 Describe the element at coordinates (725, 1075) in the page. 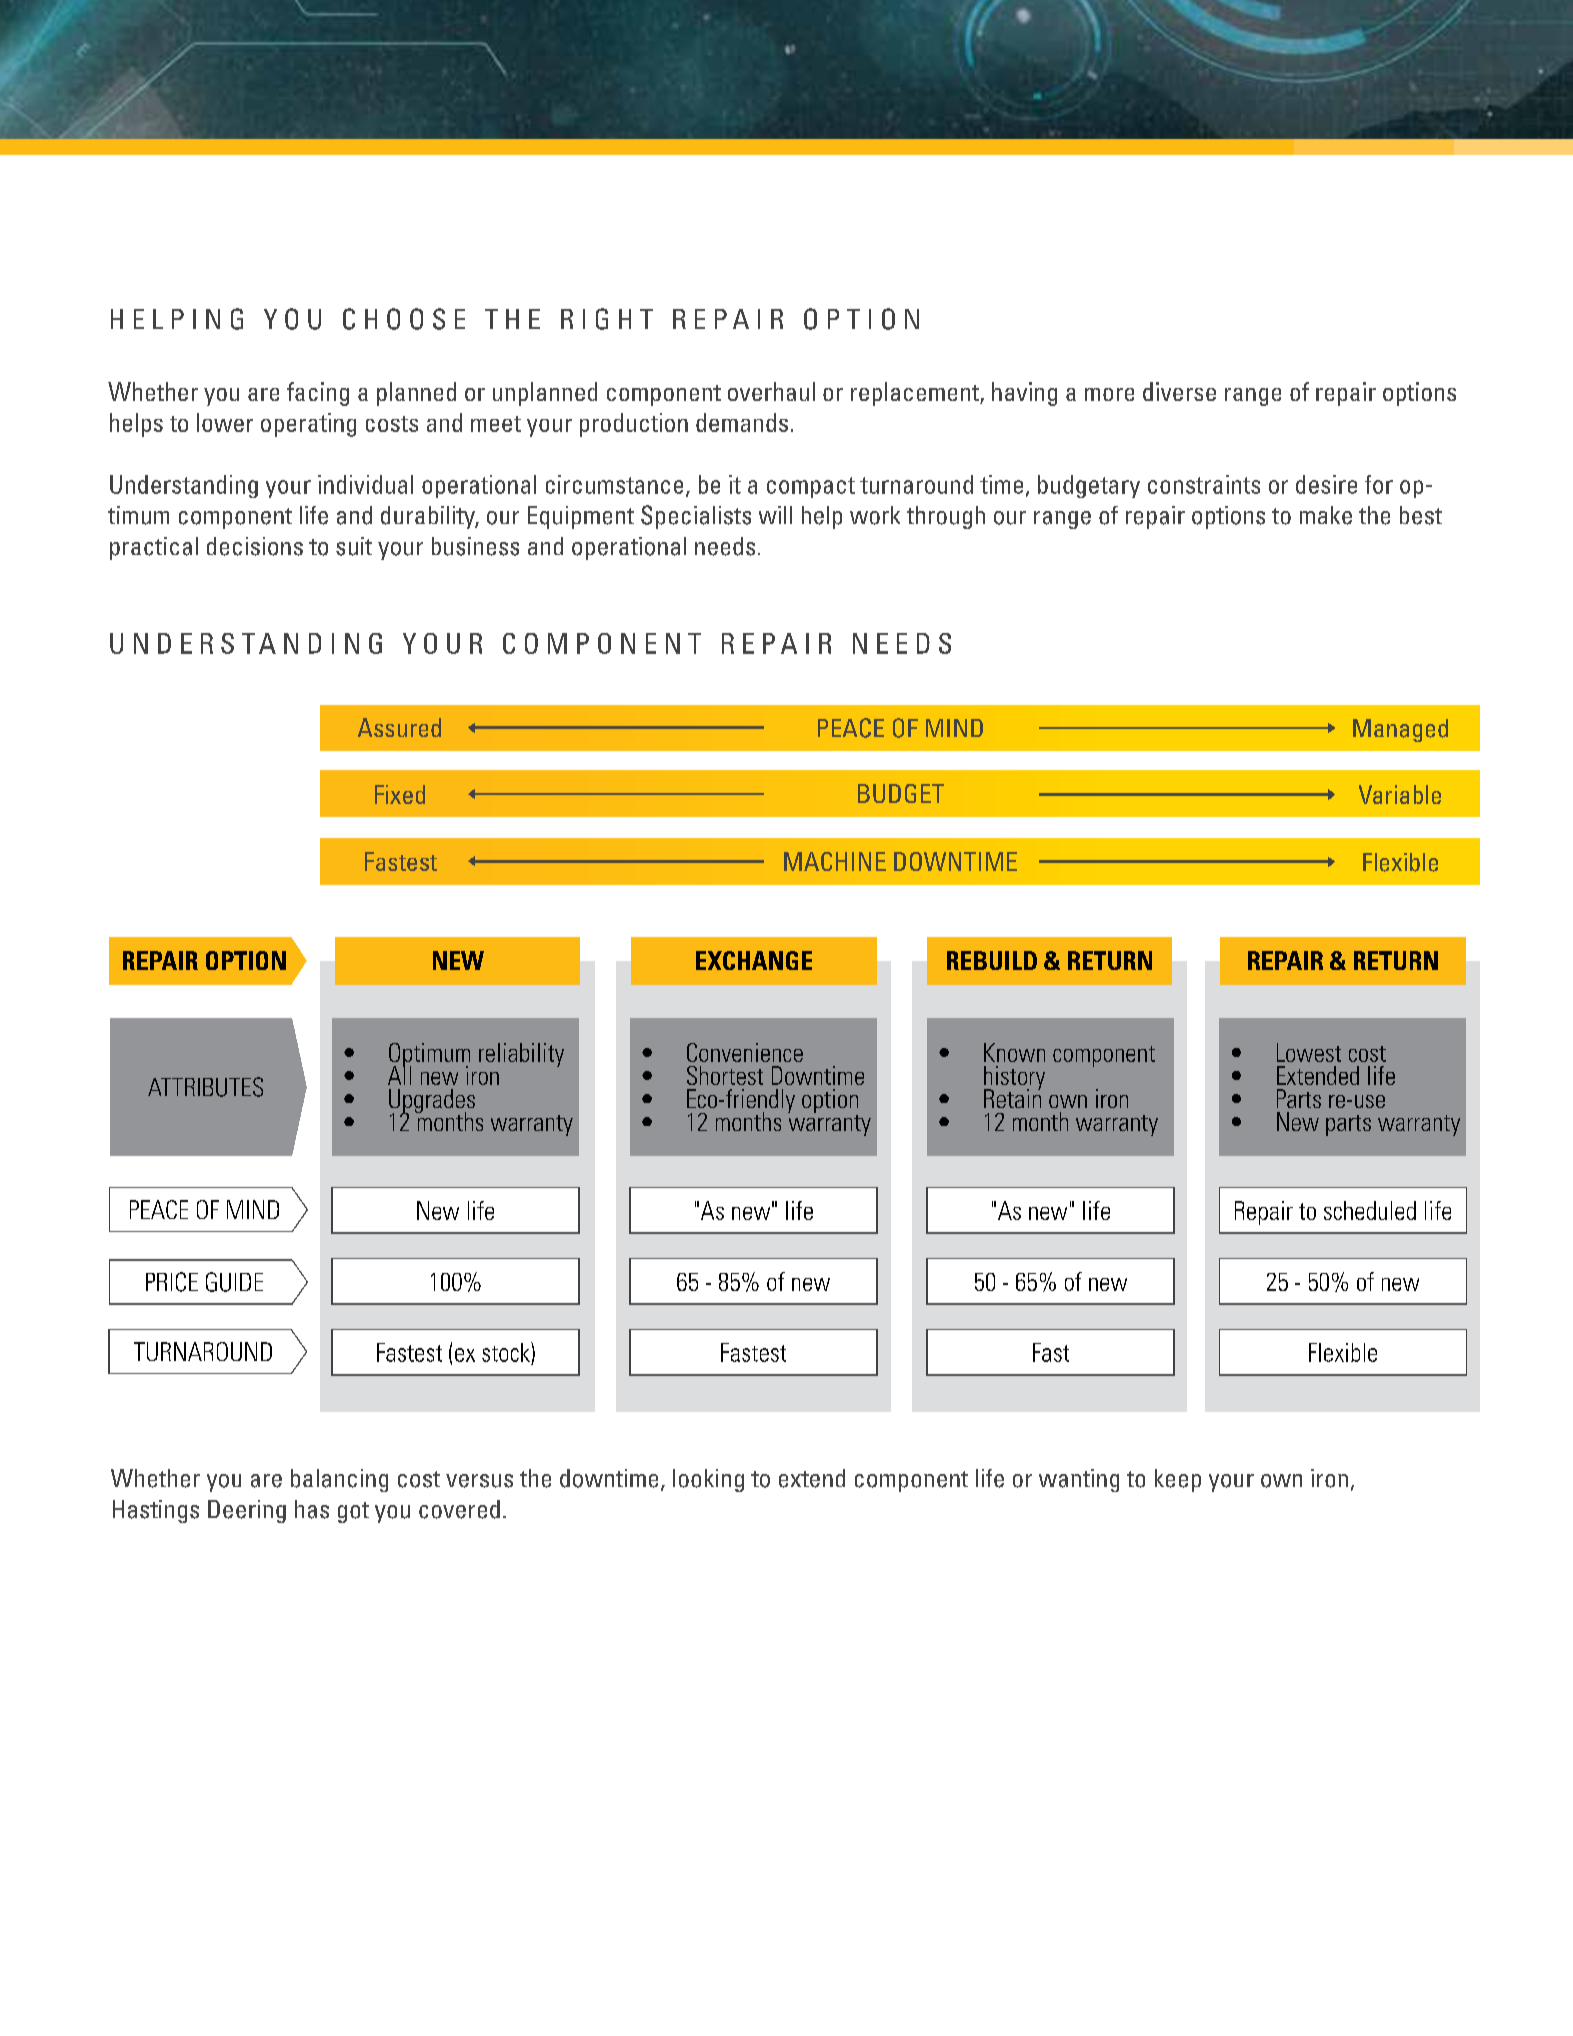

I see `Shortest` at that location.
